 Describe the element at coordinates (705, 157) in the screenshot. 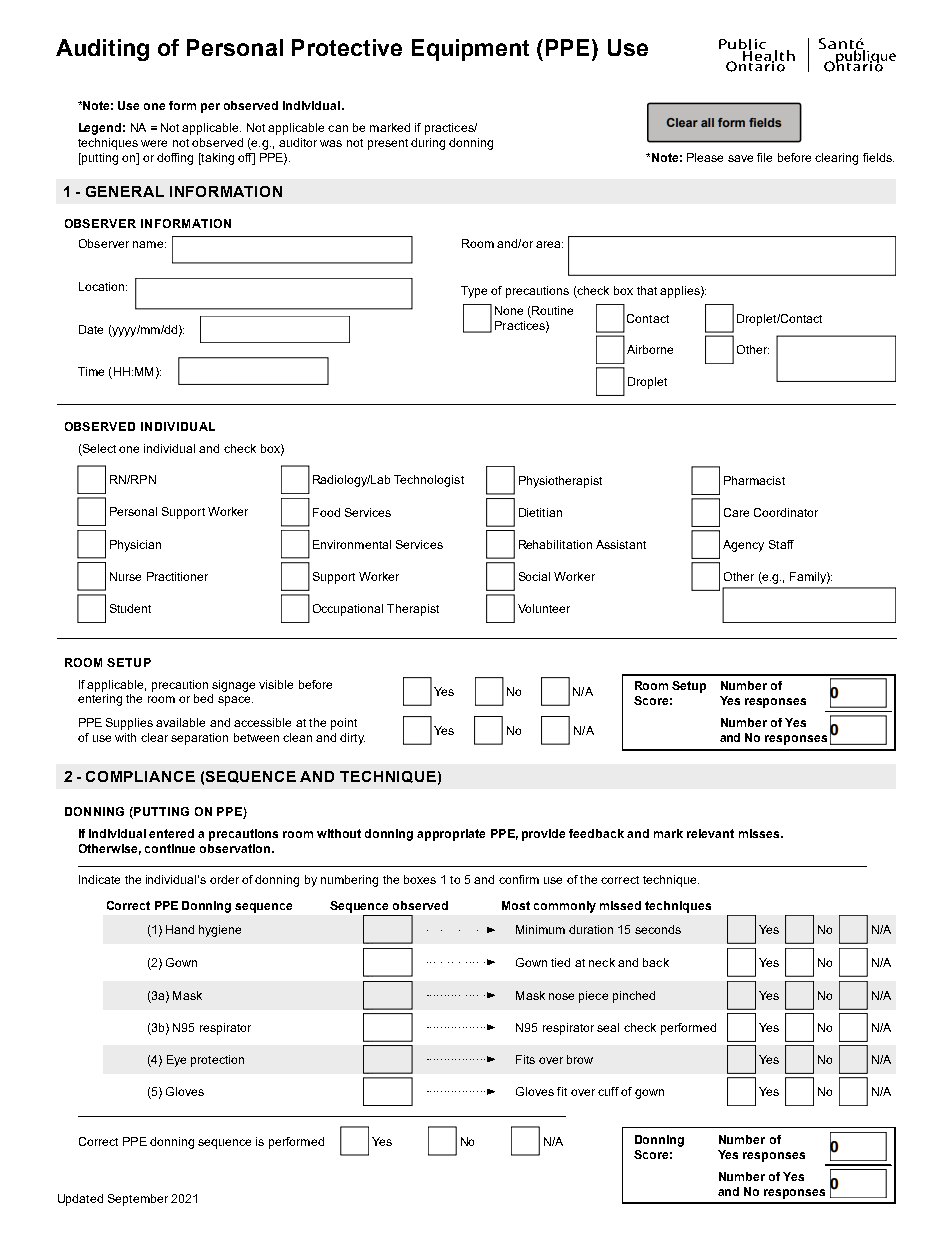

I see `Please` at that location.
